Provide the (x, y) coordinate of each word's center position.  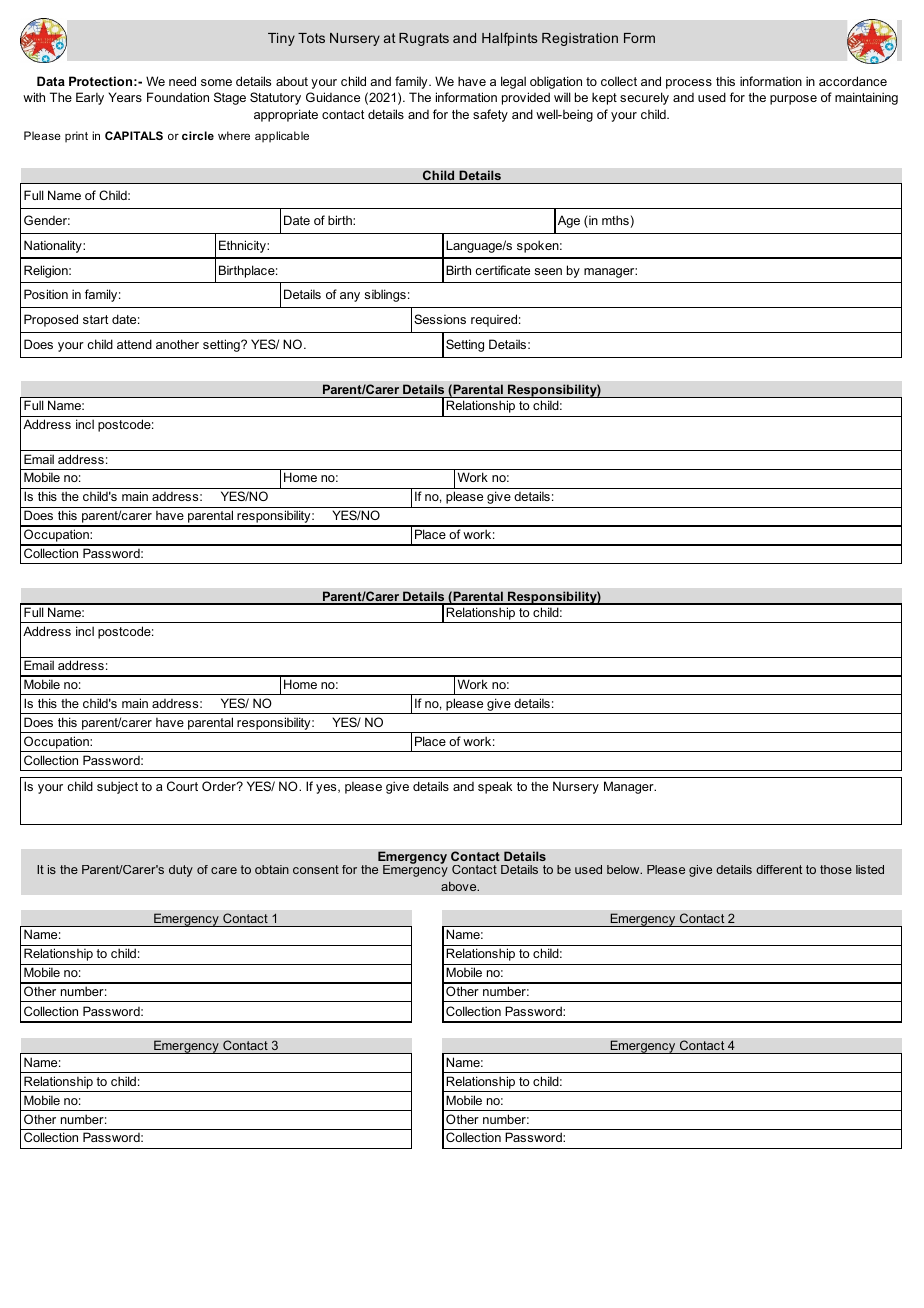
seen (548, 271)
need (182, 81)
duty (181, 871)
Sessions (440, 319)
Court (182, 786)
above (460, 886)
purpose (793, 100)
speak (495, 787)
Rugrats (424, 39)
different (779, 869)
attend (134, 344)
